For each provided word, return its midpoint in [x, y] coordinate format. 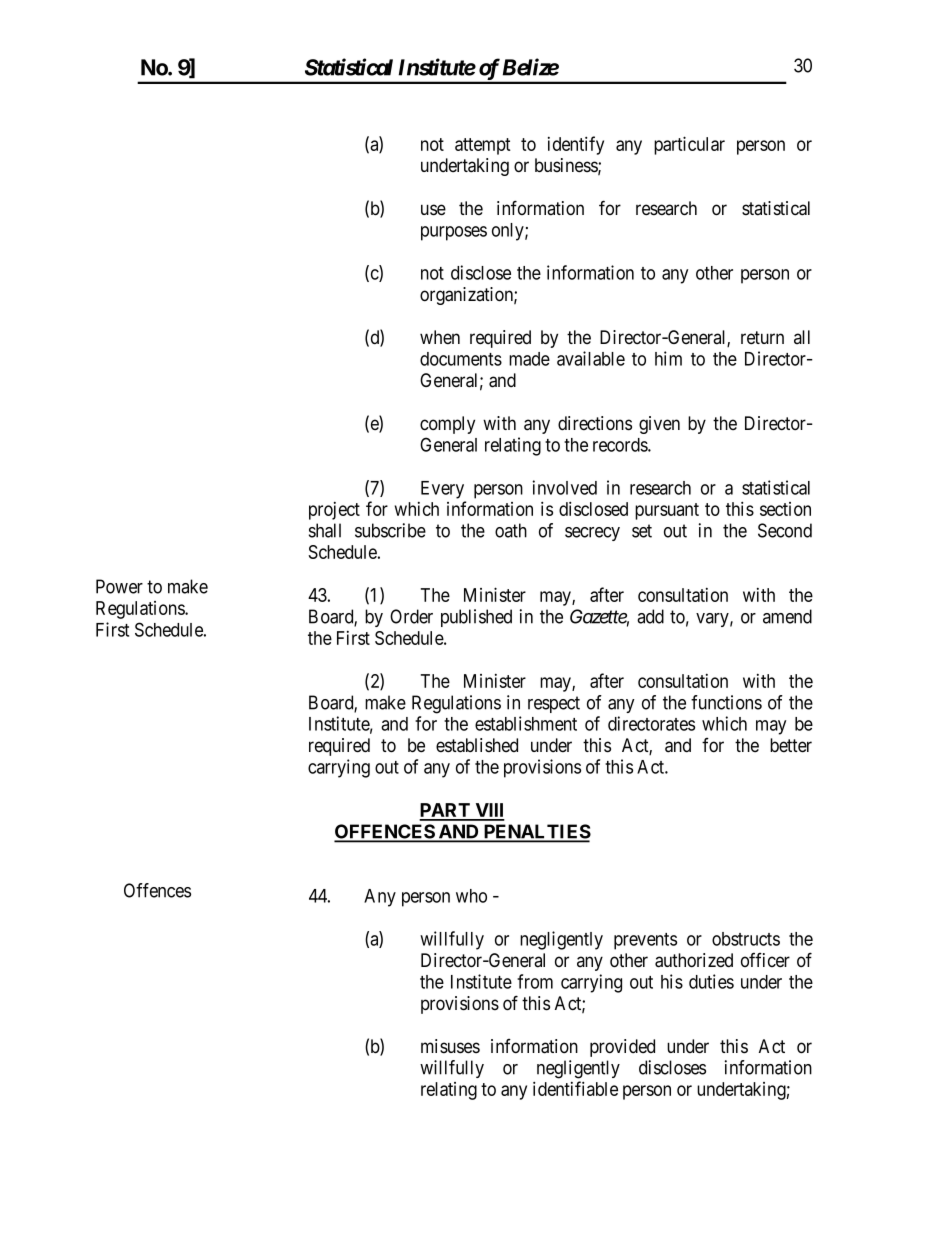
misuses [450, 1046]
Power [119, 586]
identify [576, 145]
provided [622, 1048]
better [791, 745]
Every [442, 490]
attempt [483, 146]
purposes [454, 233]
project [334, 511]
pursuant [667, 511]
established [477, 745]
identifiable [575, 1088]
